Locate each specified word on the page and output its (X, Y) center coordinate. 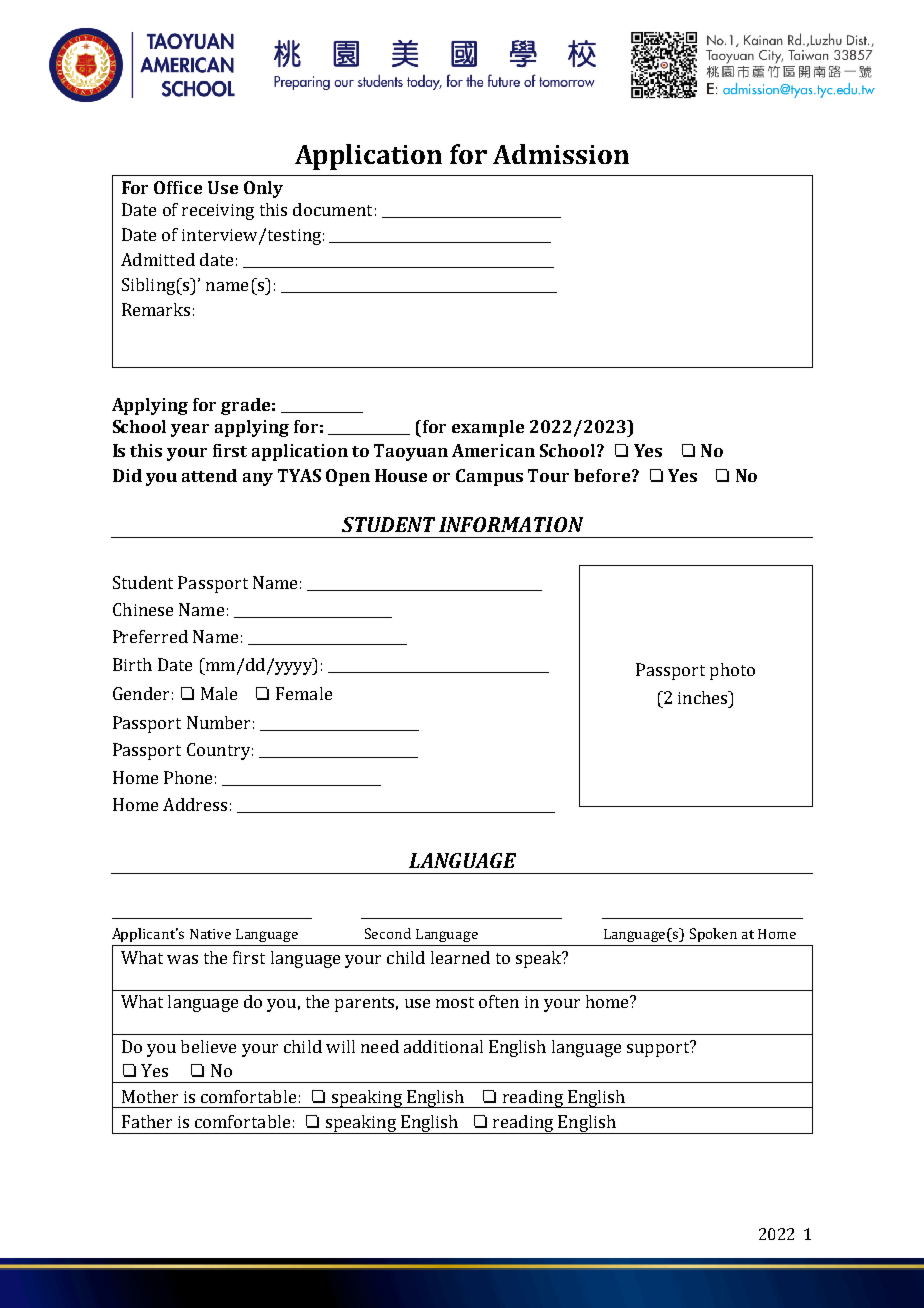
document (332, 209)
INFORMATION (511, 524)
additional (443, 1046)
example (488, 428)
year (190, 430)
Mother (150, 1096)
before (602, 475)
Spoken (713, 935)
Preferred (150, 636)
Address (195, 804)
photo (732, 671)
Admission (561, 154)
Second (388, 933)
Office (178, 187)
